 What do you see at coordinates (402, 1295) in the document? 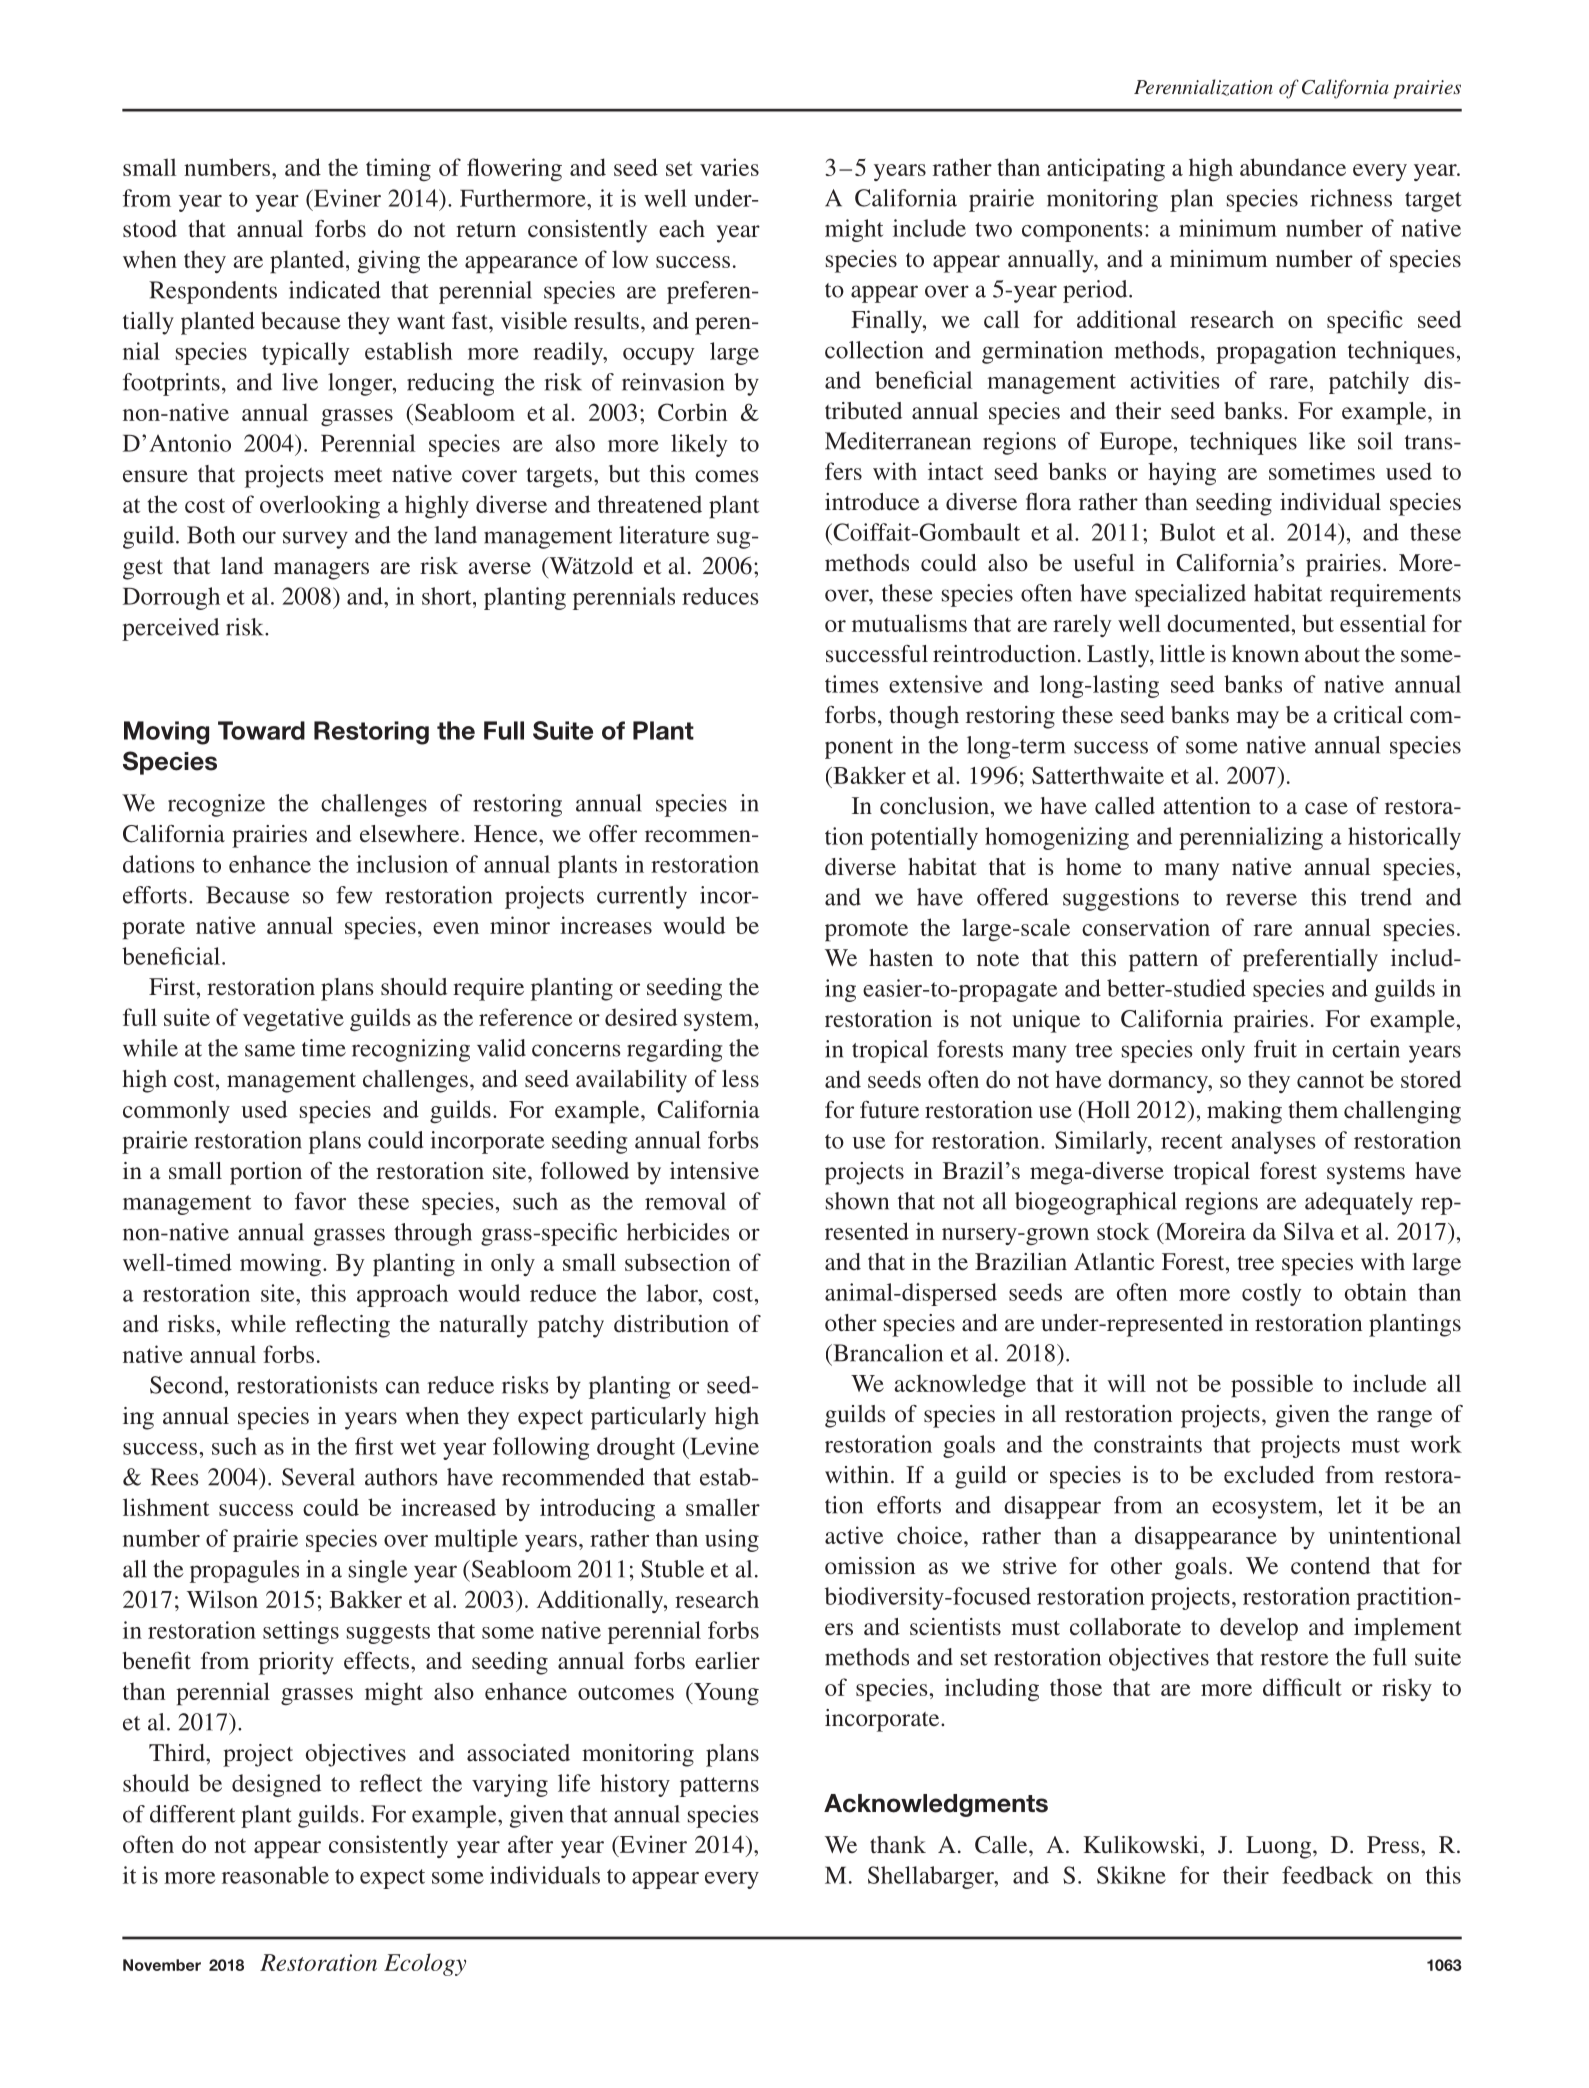
I see `approach` at bounding box center [402, 1295].
